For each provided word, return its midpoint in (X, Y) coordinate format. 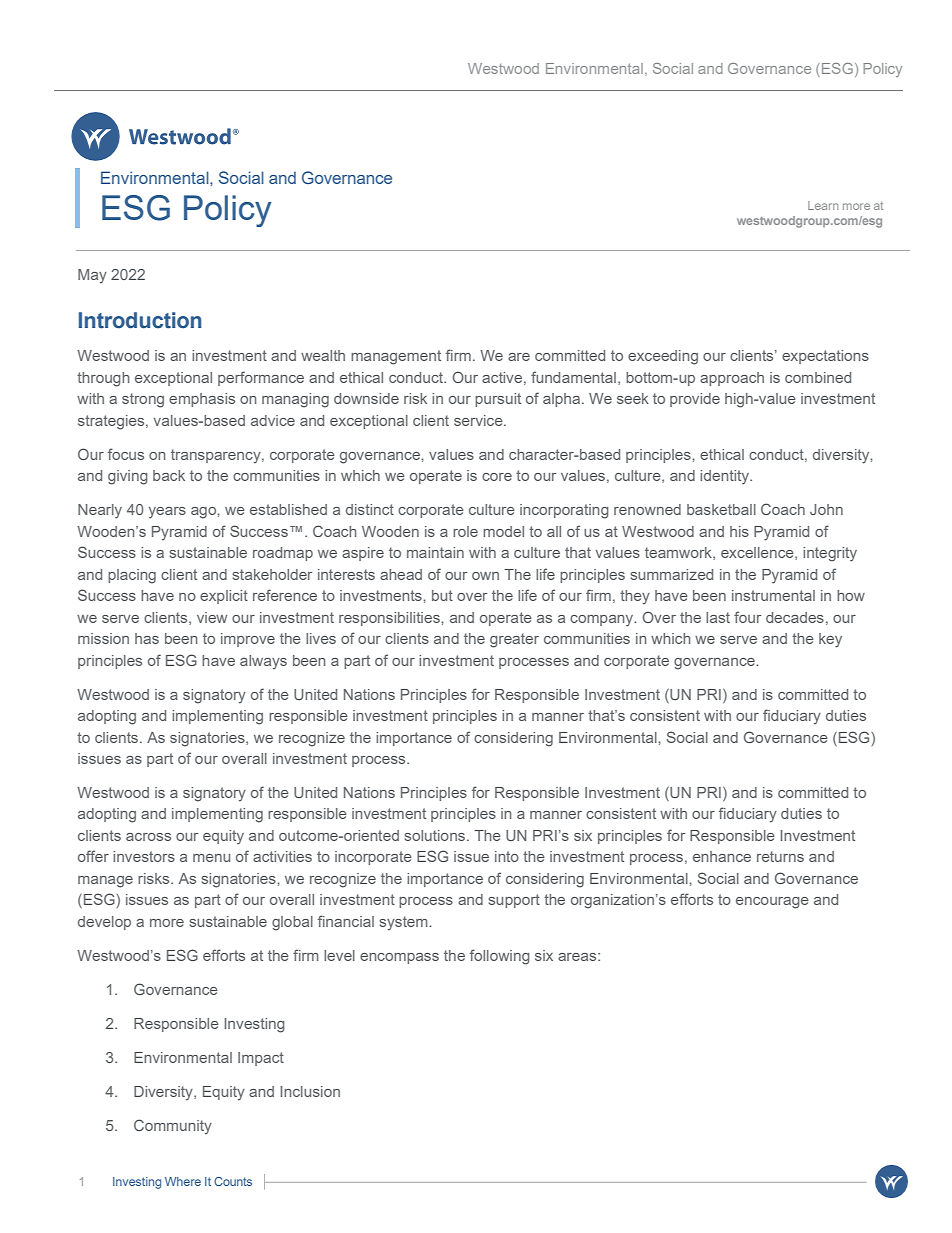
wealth (323, 355)
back (169, 475)
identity (725, 477)
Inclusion (310, 1091)
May (92, 276)
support (514, 901)
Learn (823, 205)
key (830, 640)
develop (104, 923)
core (497, 477)
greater (514, 640)
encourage (772, 903)
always (263, 662)
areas (578, 957)
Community (173, 1127)
